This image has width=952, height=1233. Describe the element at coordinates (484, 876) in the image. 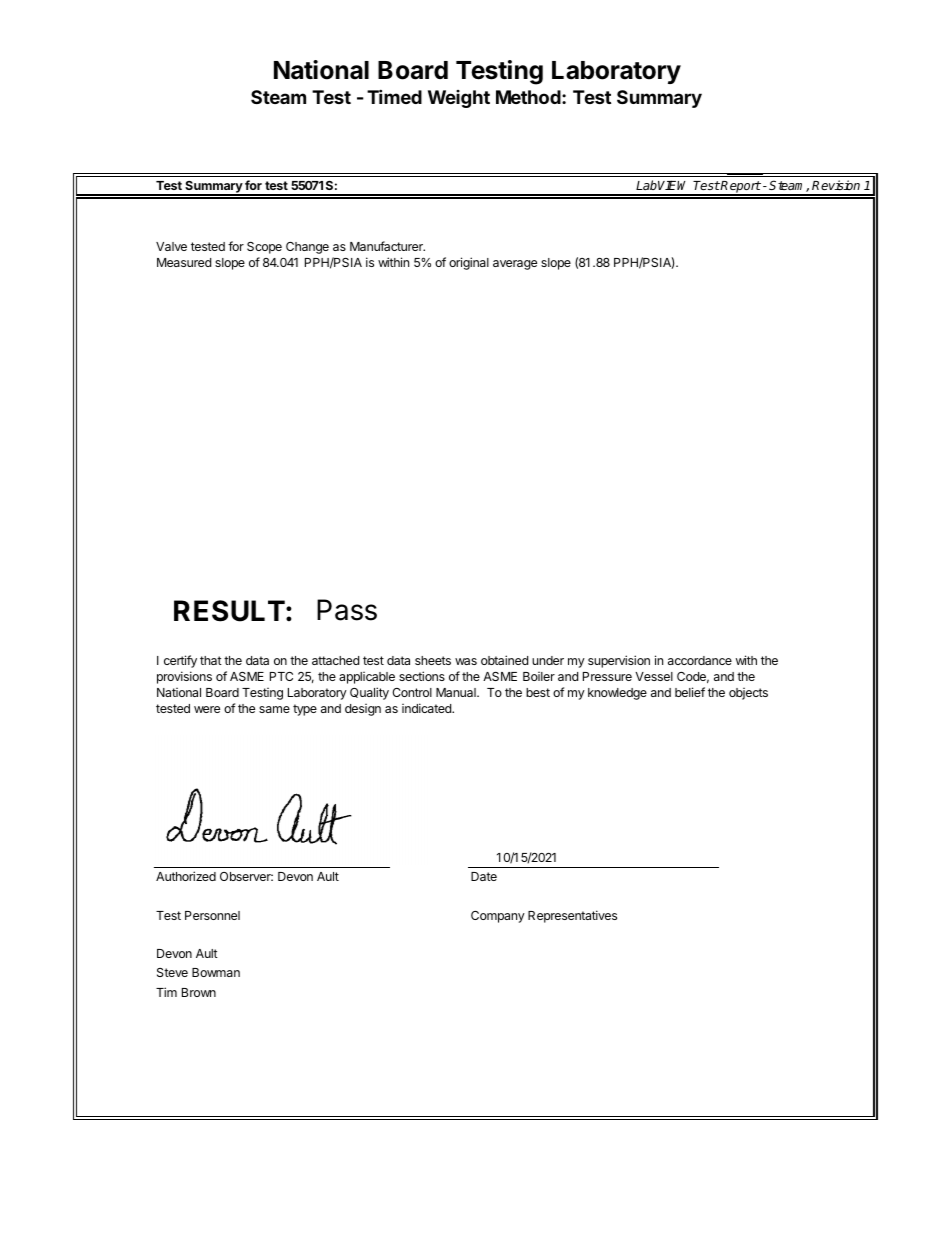

I see `Date` at that location.
